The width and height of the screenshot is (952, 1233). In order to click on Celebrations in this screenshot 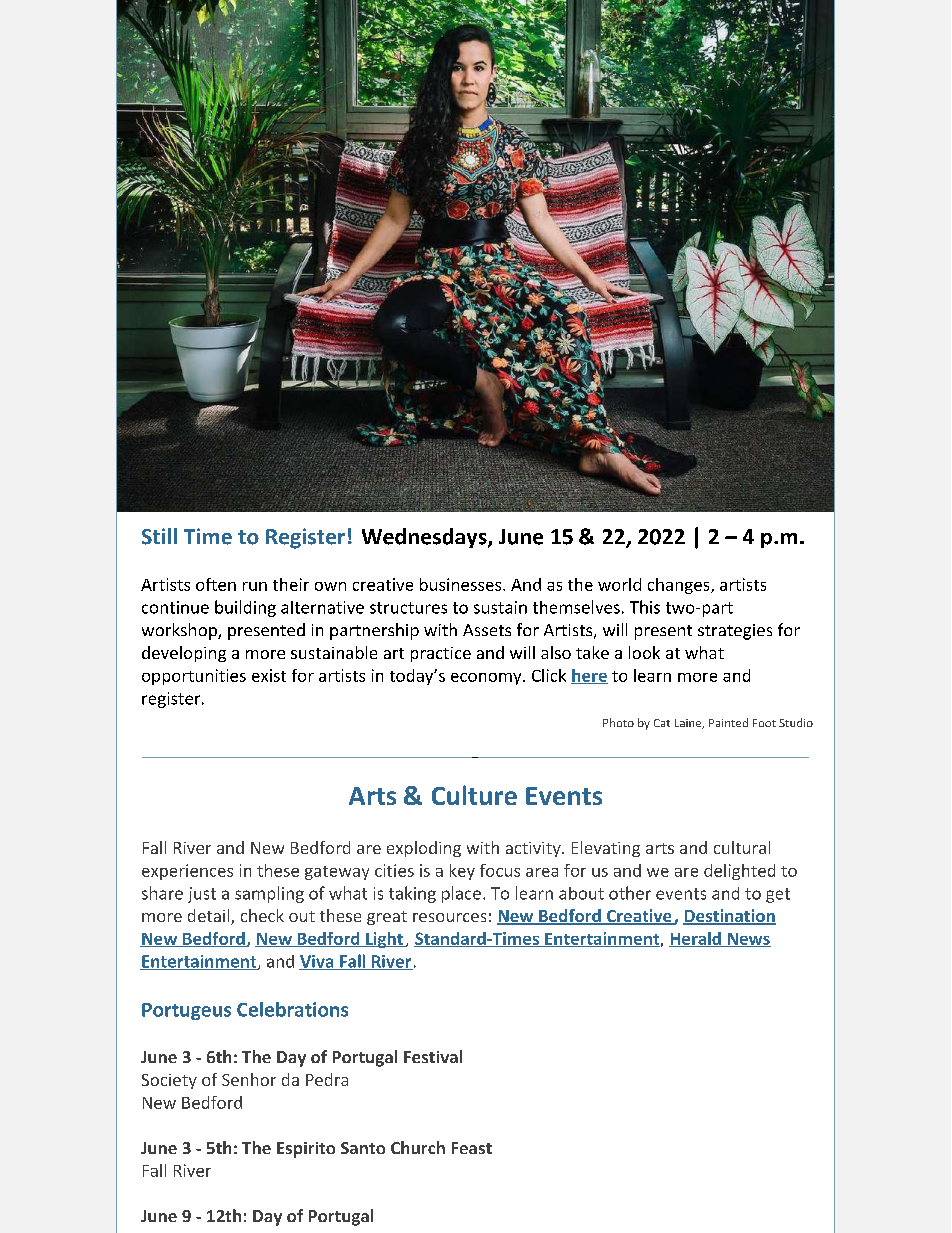, I will do `click(292, 1009)`.
